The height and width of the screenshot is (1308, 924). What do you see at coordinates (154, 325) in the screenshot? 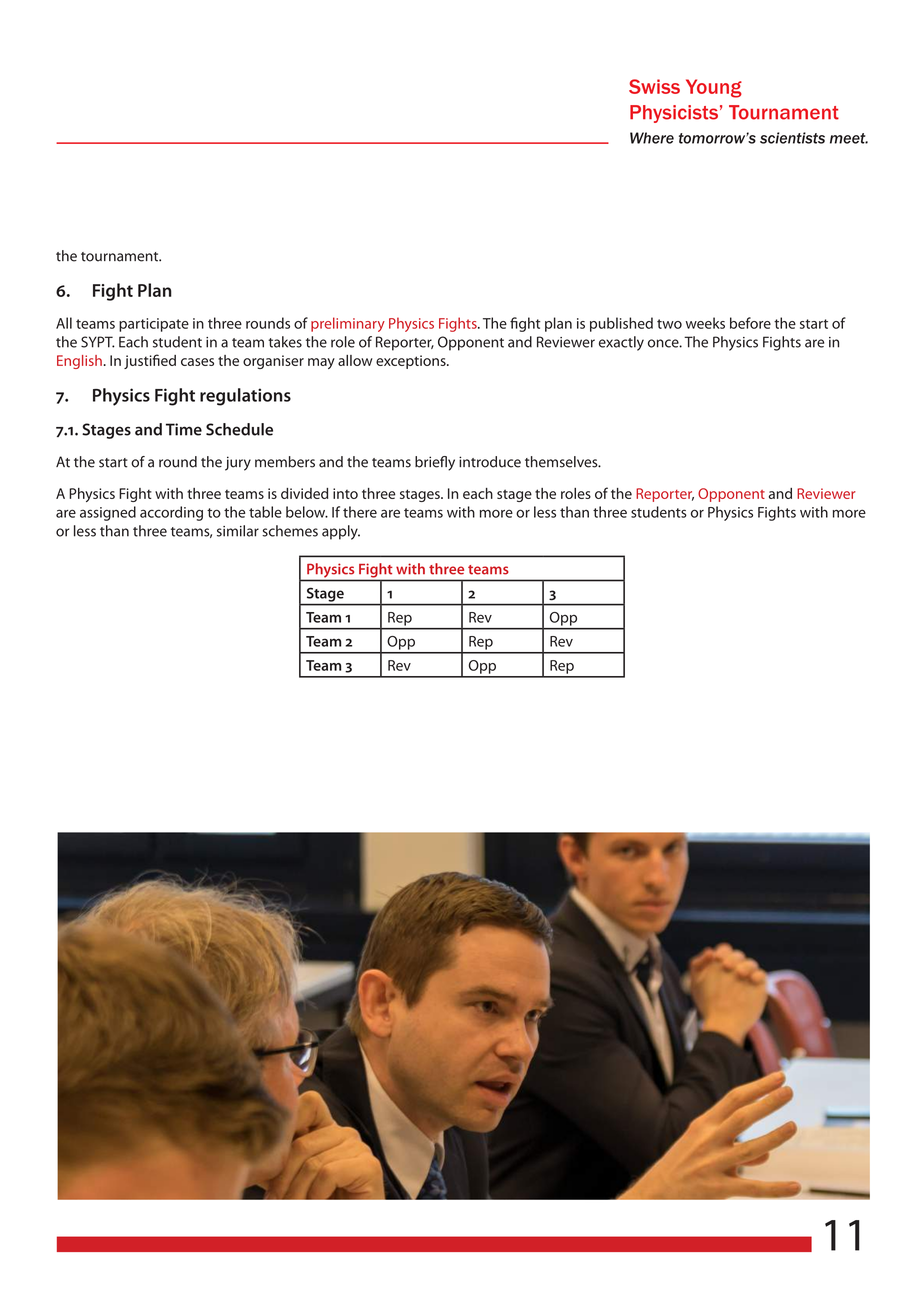
I see `participate` at bounding box center [154, 325].
